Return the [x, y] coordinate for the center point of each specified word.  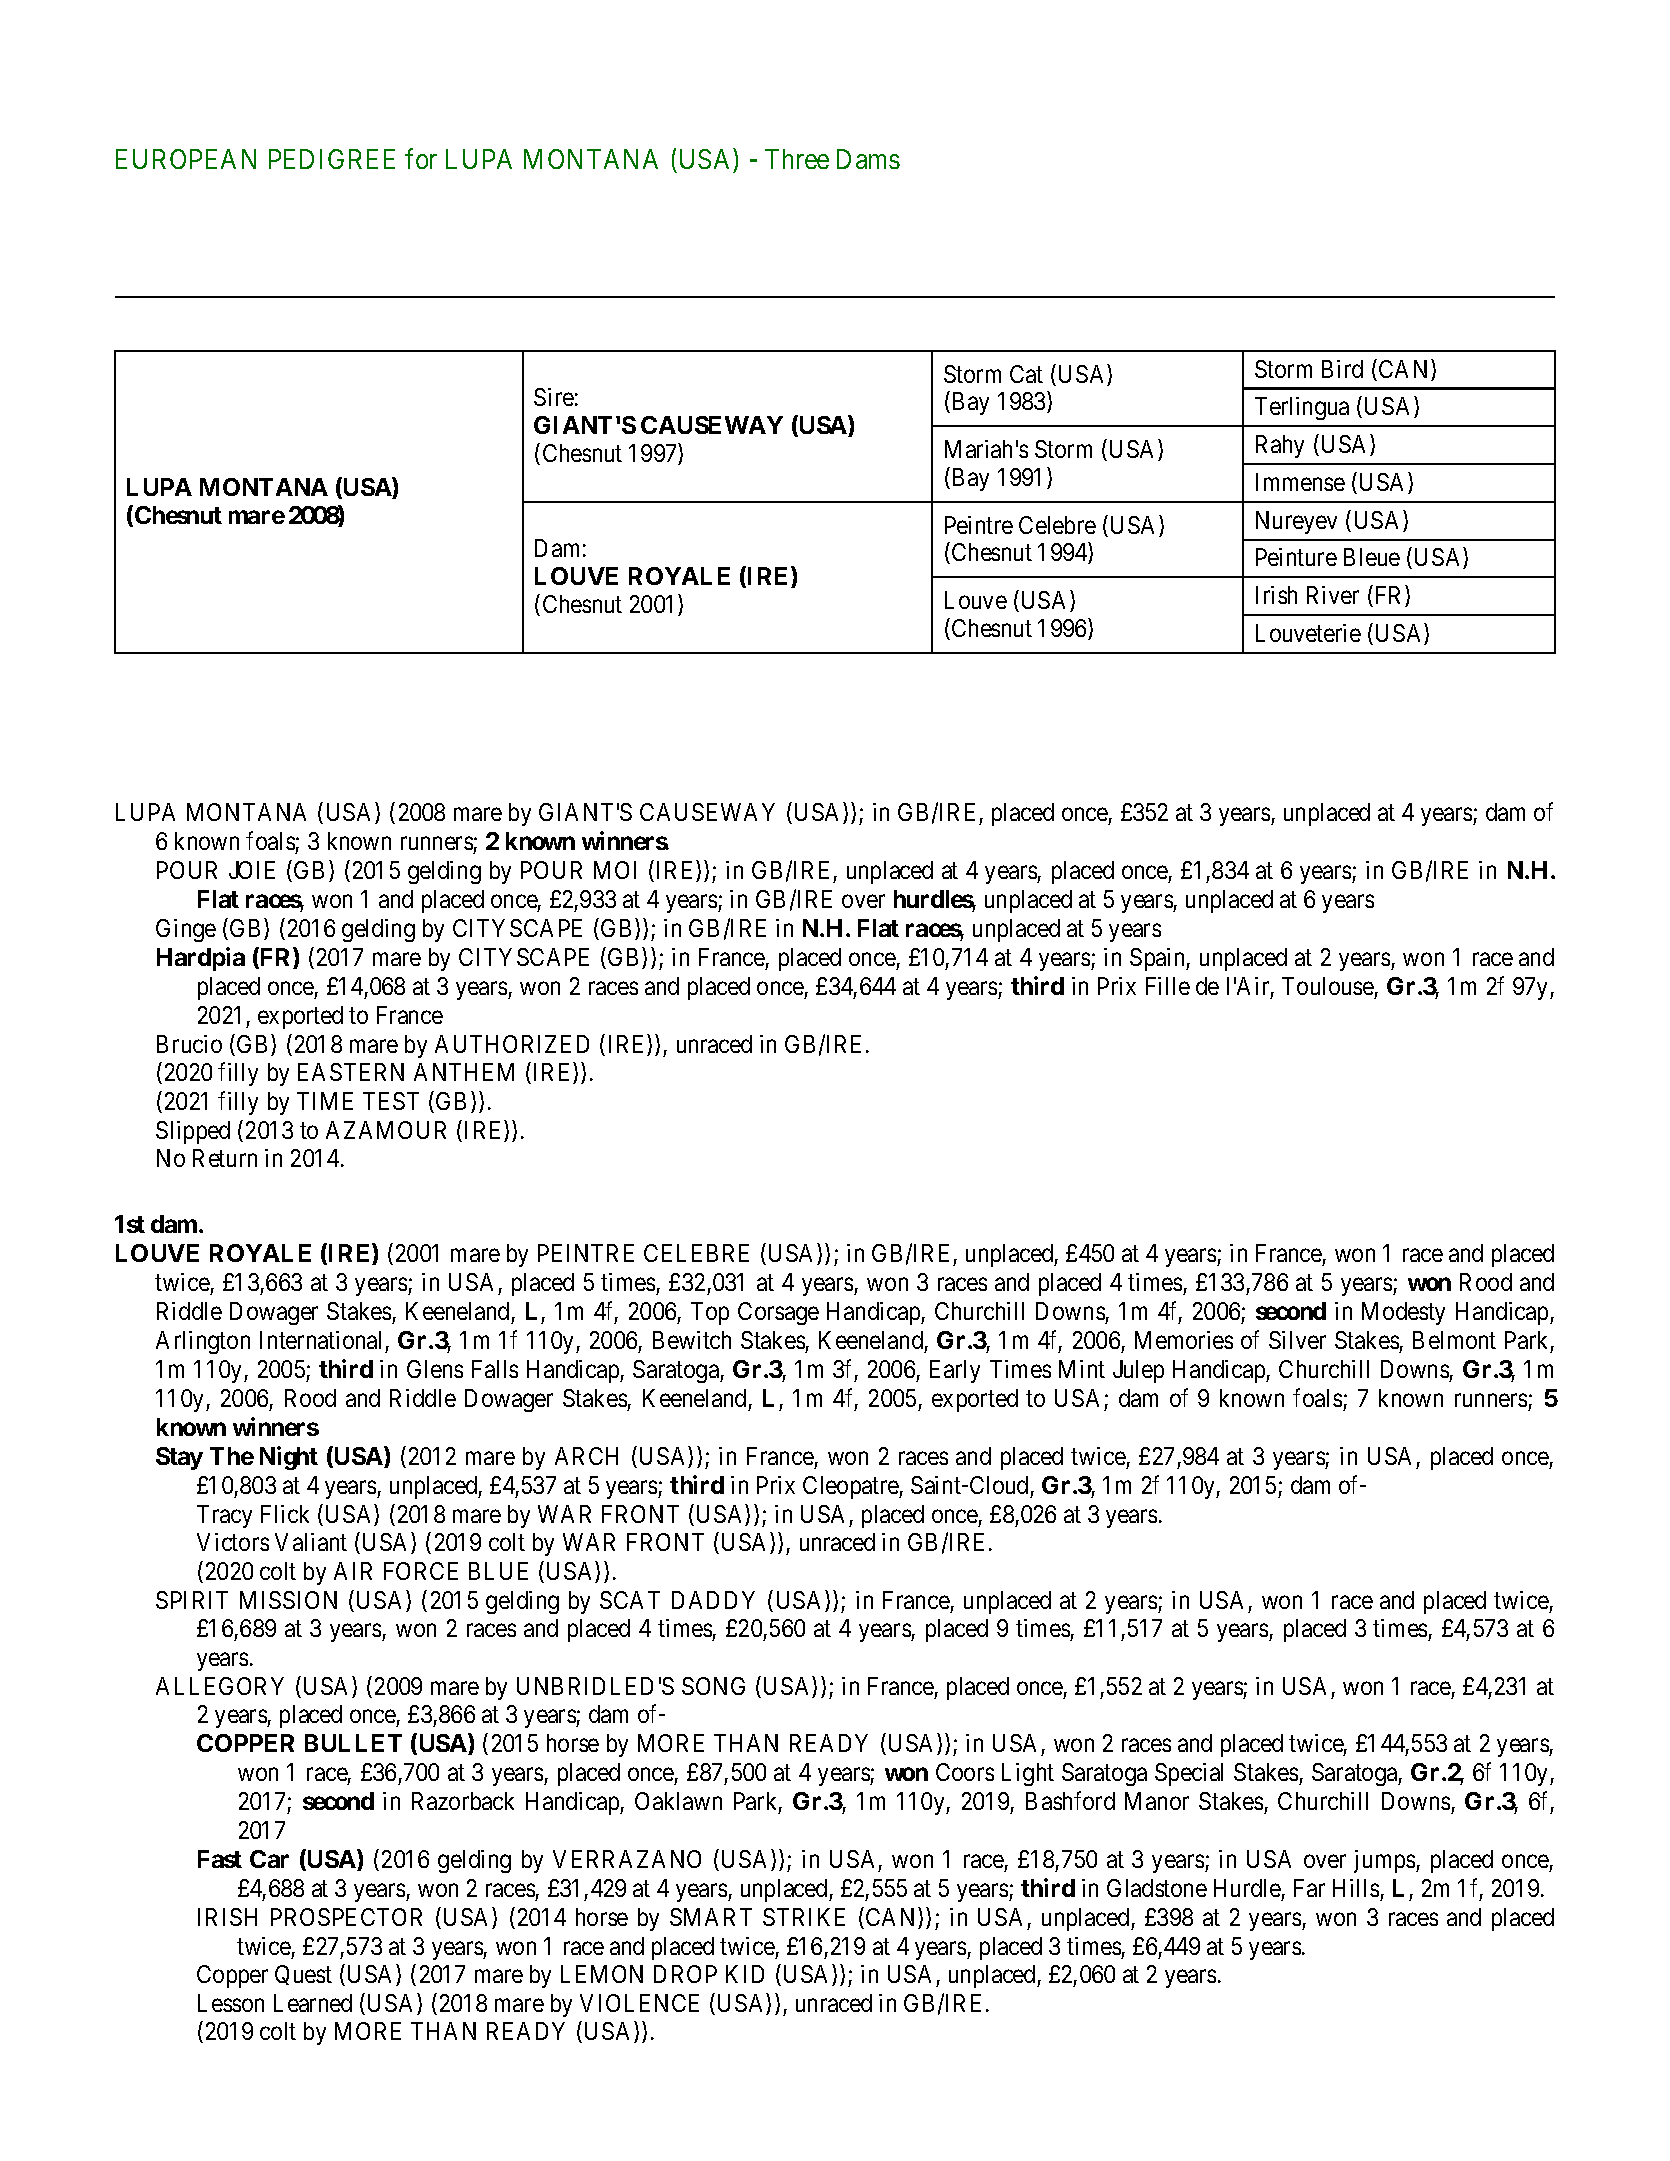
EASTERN [351, 1072]
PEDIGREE [332, 159]
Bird [1342, 369]
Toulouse [1328, 988]
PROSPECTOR [346, 1917]
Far [1309, 1888]
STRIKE [804, 1917]
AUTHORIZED [512, 1044]
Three [797, 159]
